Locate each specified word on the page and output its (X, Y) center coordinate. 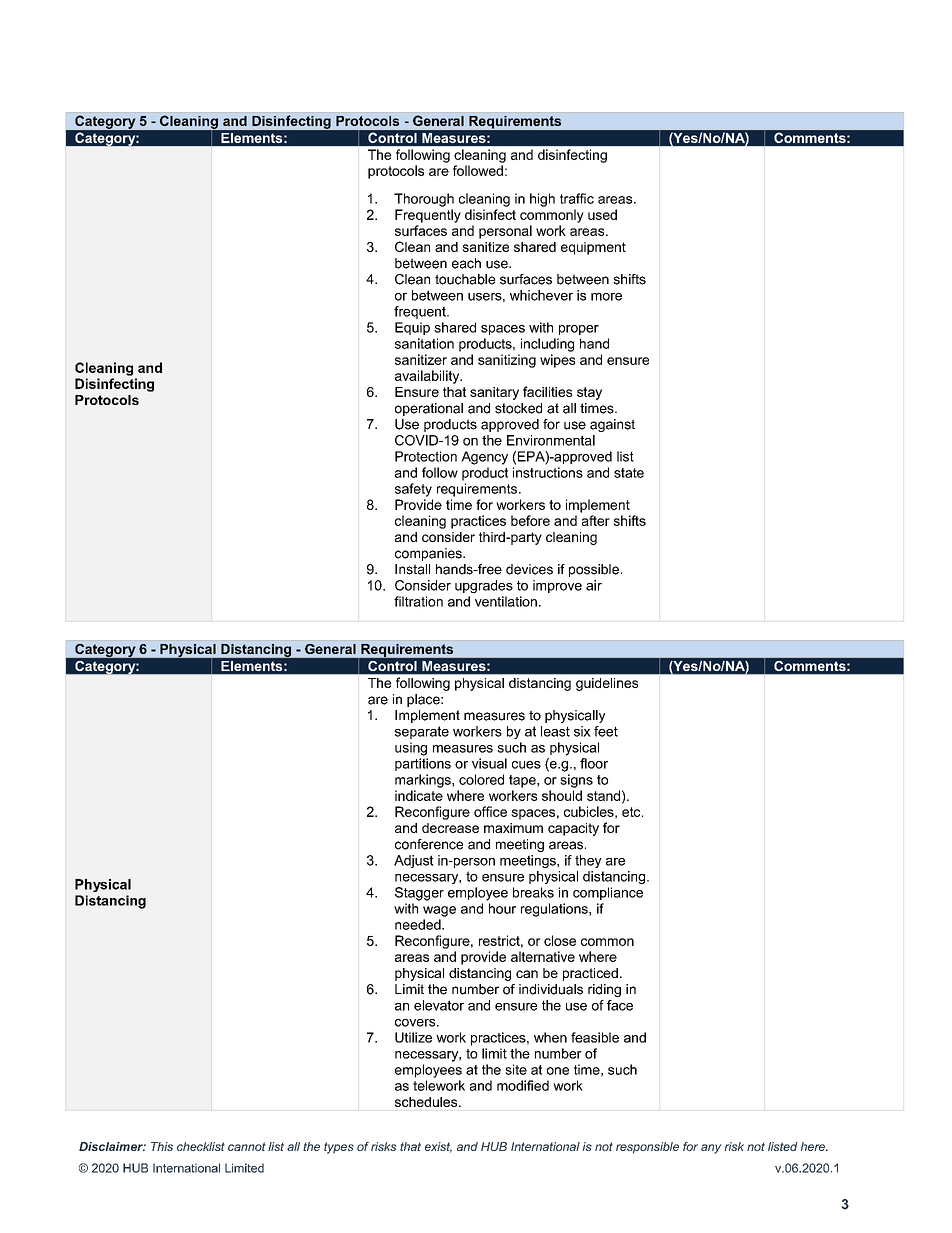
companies (429, 554)
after (596, 520)
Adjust (414, 861)
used (602, 214)
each (466, 263)
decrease (450, 828)
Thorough (424, 200)
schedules (427, 1102)
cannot (247, 1146)
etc (632, 812)
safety (413, 490)
